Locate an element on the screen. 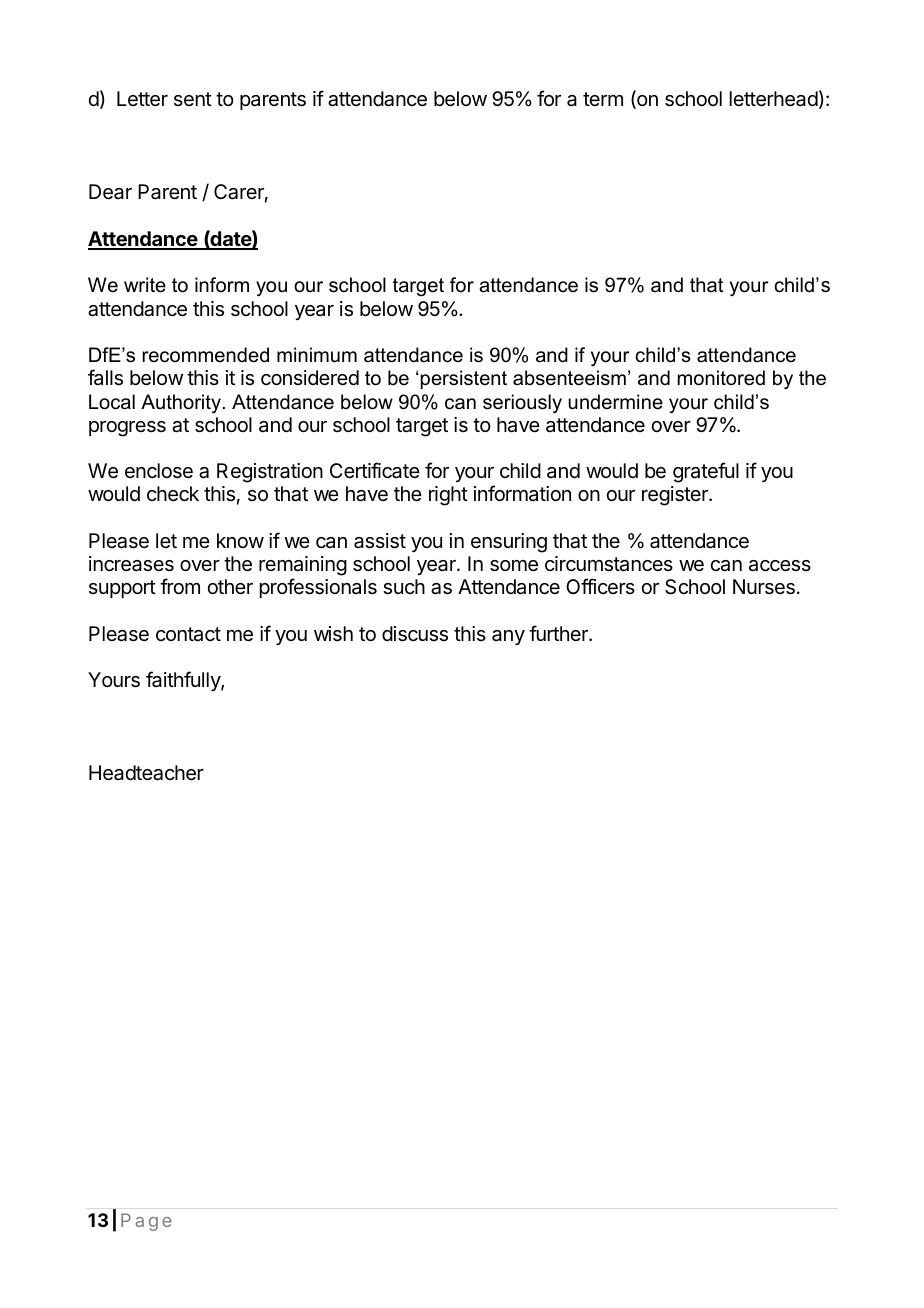 The width and height of the screenshot is (924, 1308). recommended is located at coordinates (205, 355).
